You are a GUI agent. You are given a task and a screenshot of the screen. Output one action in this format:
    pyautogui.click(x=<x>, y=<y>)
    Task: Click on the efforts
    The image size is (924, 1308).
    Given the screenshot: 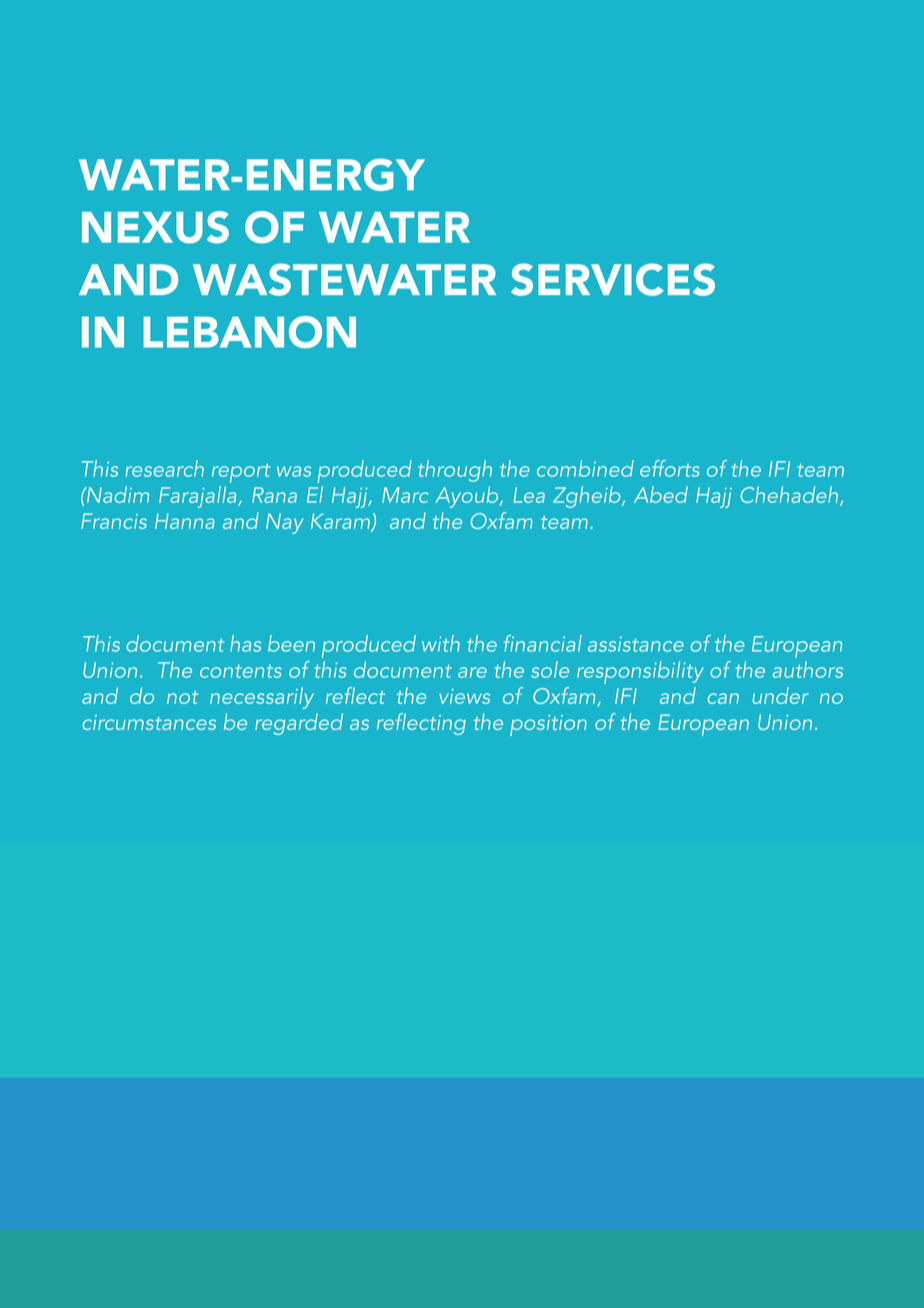 What is the action you would take?
    pyautogui.click(x=670, y=468)
